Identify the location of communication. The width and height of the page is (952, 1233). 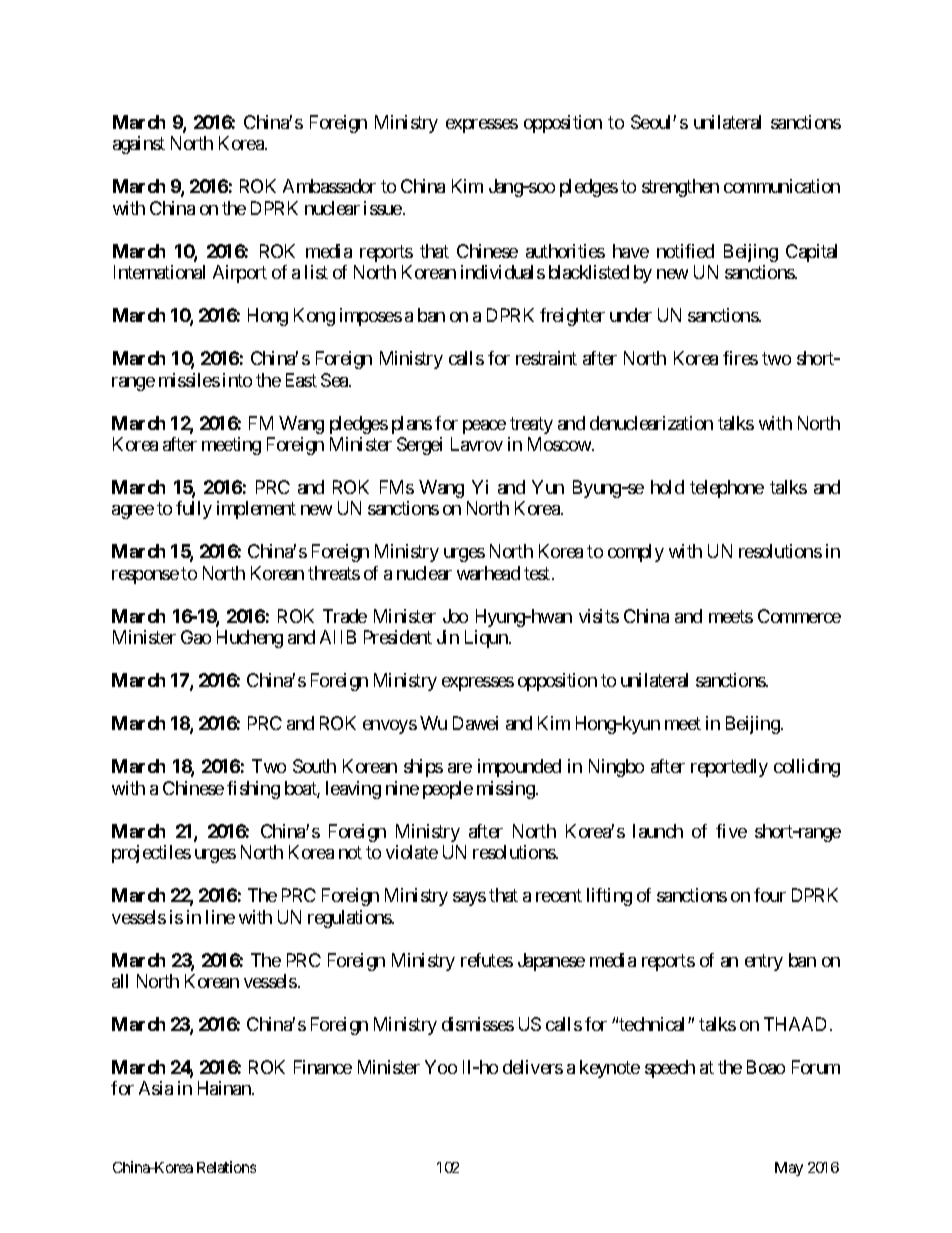
(782, 186).
